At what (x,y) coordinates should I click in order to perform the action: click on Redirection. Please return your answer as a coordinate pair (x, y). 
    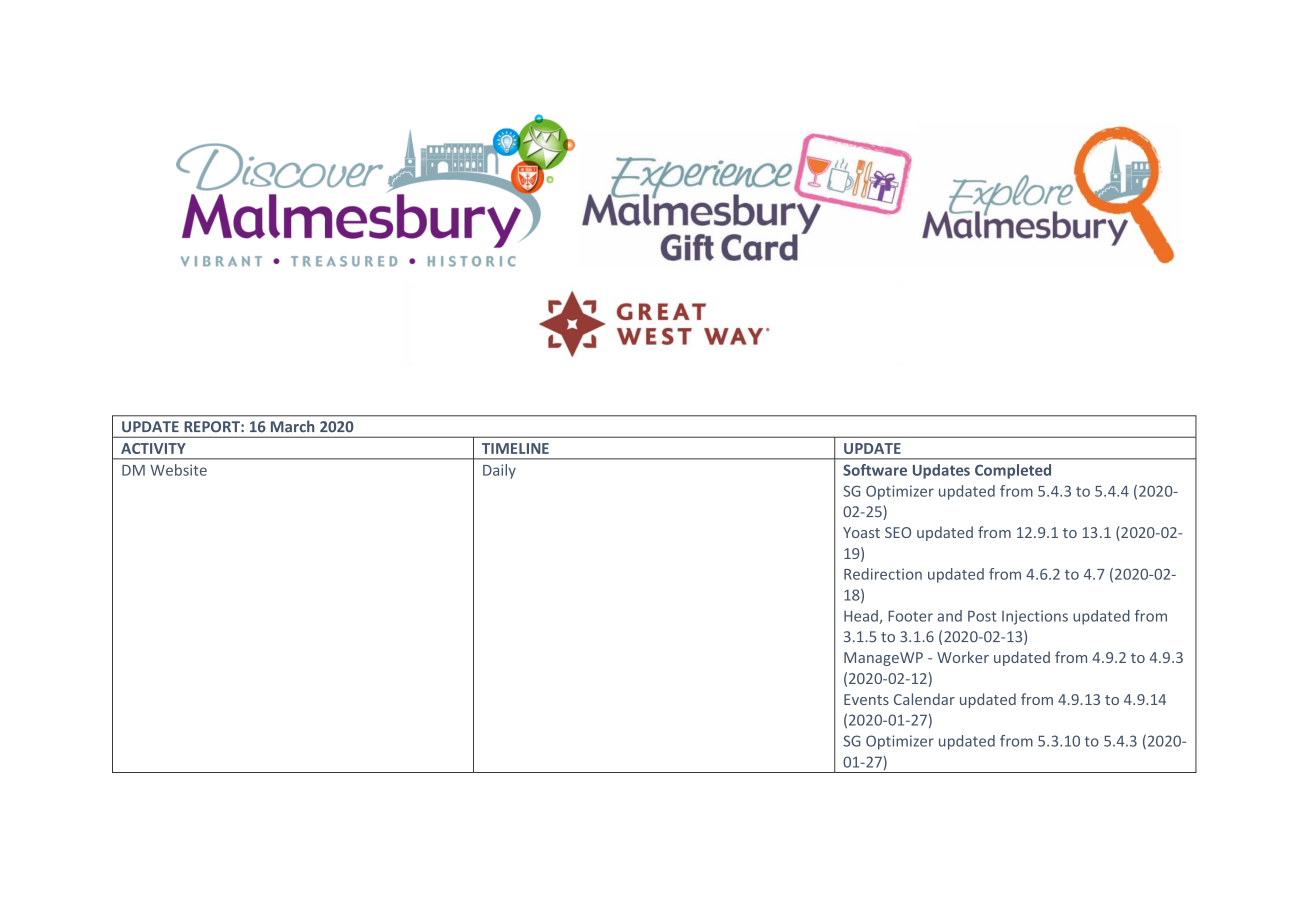
    Looking at the image, I should click on (883, 574).
